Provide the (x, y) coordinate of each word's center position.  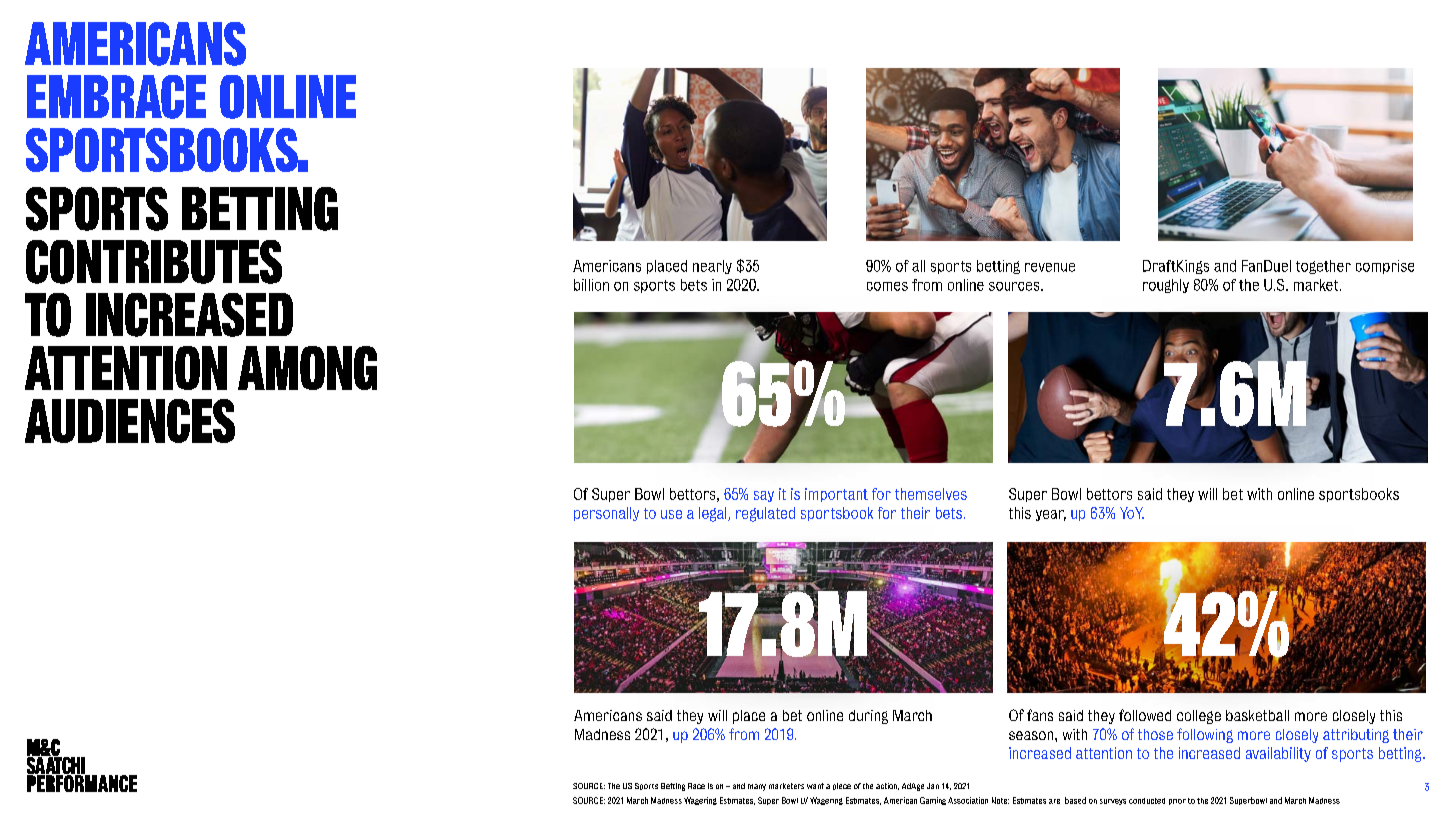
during (868, 717)
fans (1040, 715)
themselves (931, 494)
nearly (712, 267)
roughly (1166, 286)
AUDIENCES (130, 421)
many (757, 787)
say (764, 496)
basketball (1257, 715)
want (815, 786)
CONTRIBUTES (154, 262)
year (1051, 515)
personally (606, 514)
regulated (765, 514)
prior (1177, 802)
